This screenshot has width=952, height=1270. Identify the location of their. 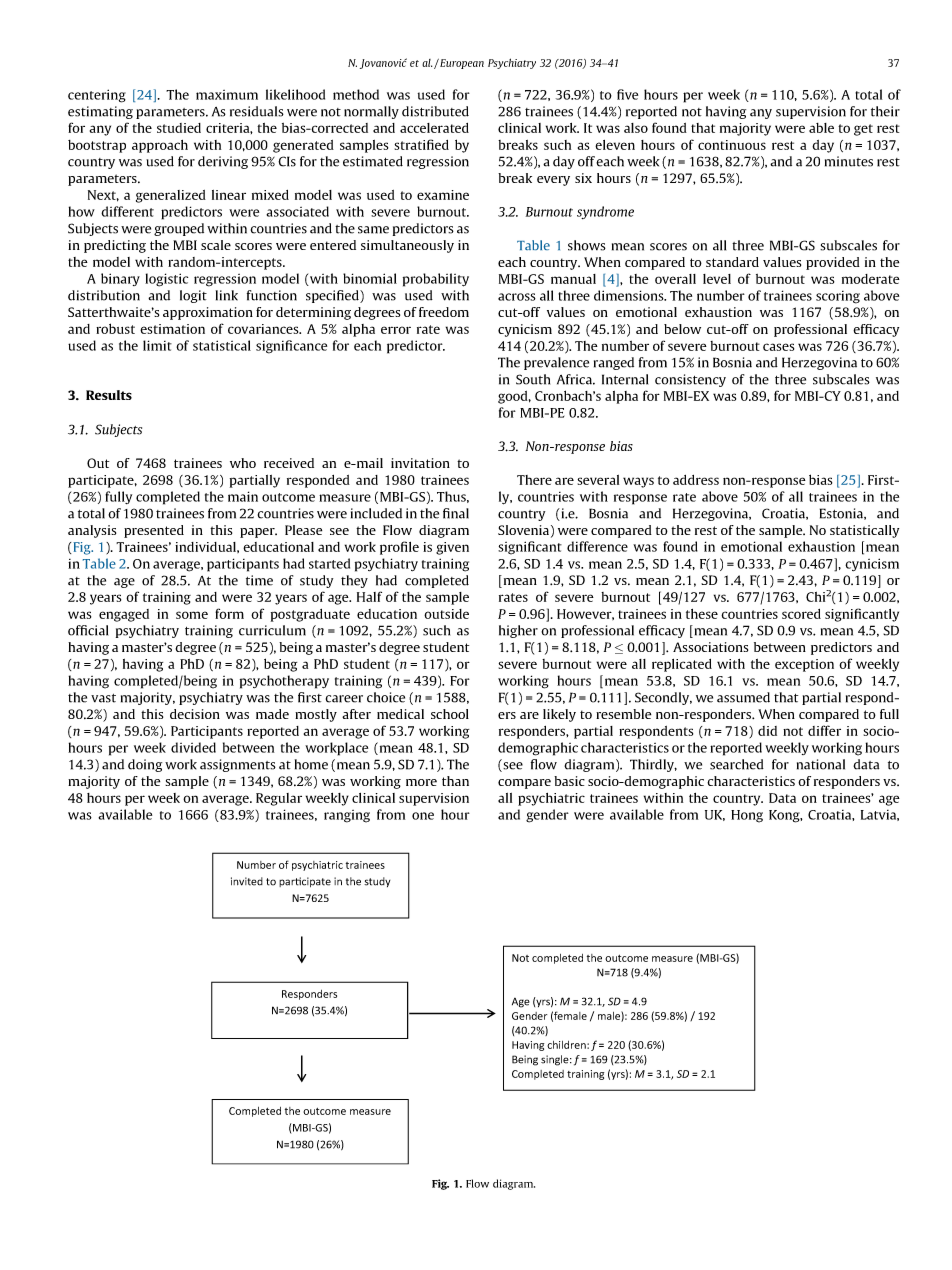
(885, 111).
